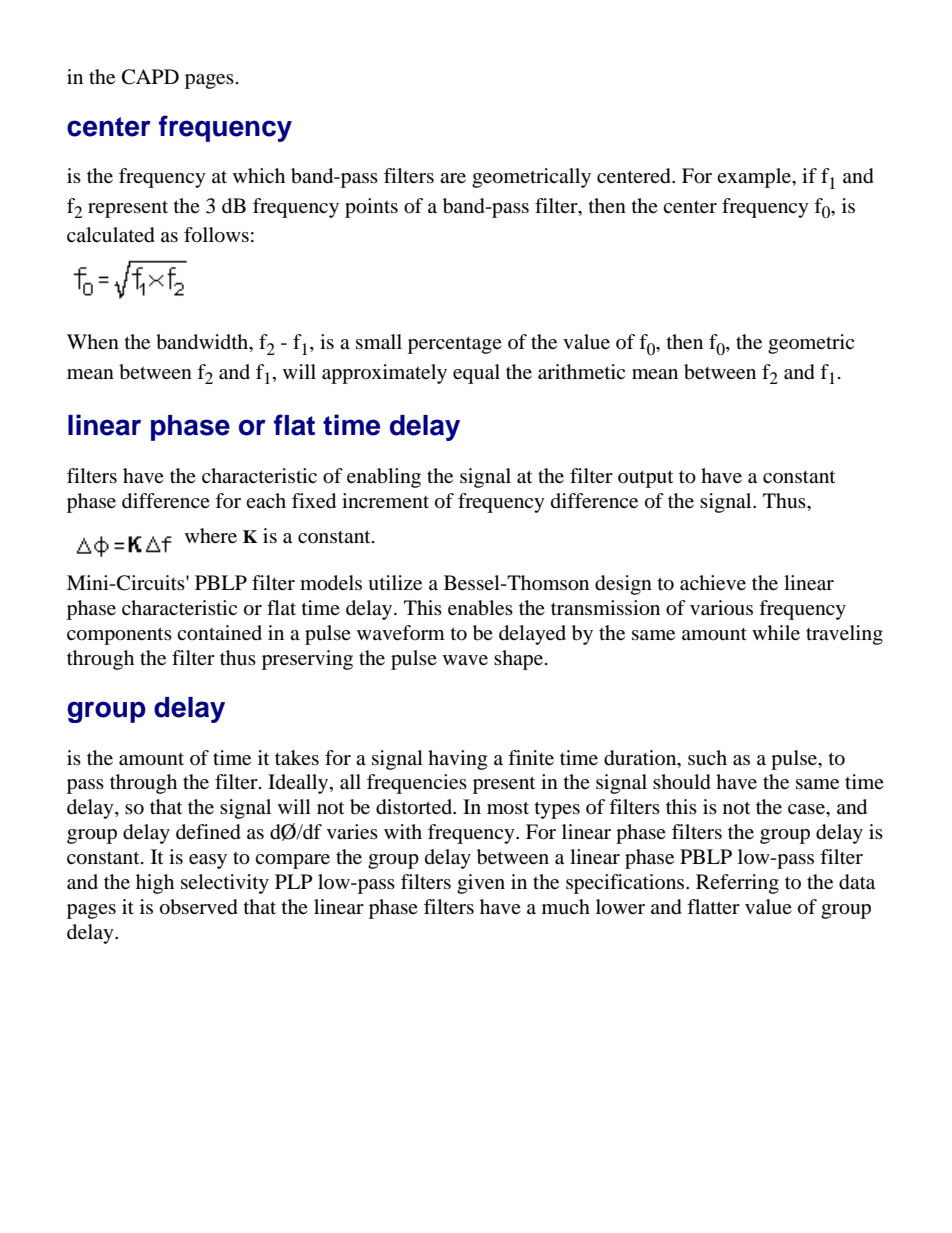 The height and width of the screenshot is (1233, 952). I want to click on shape, so click(520, 660).
